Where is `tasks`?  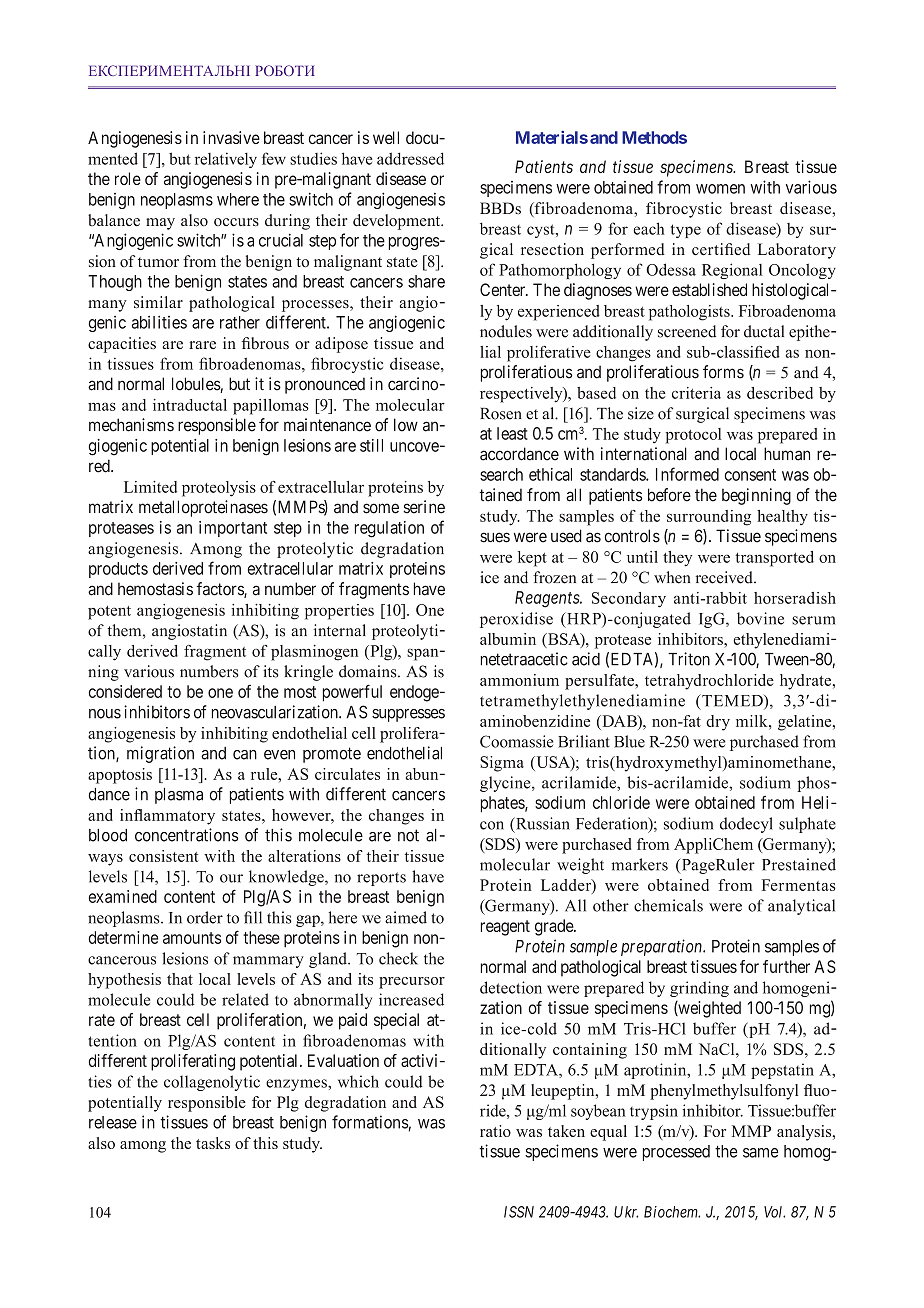
tasks is located at coordinates (213, 1143).
